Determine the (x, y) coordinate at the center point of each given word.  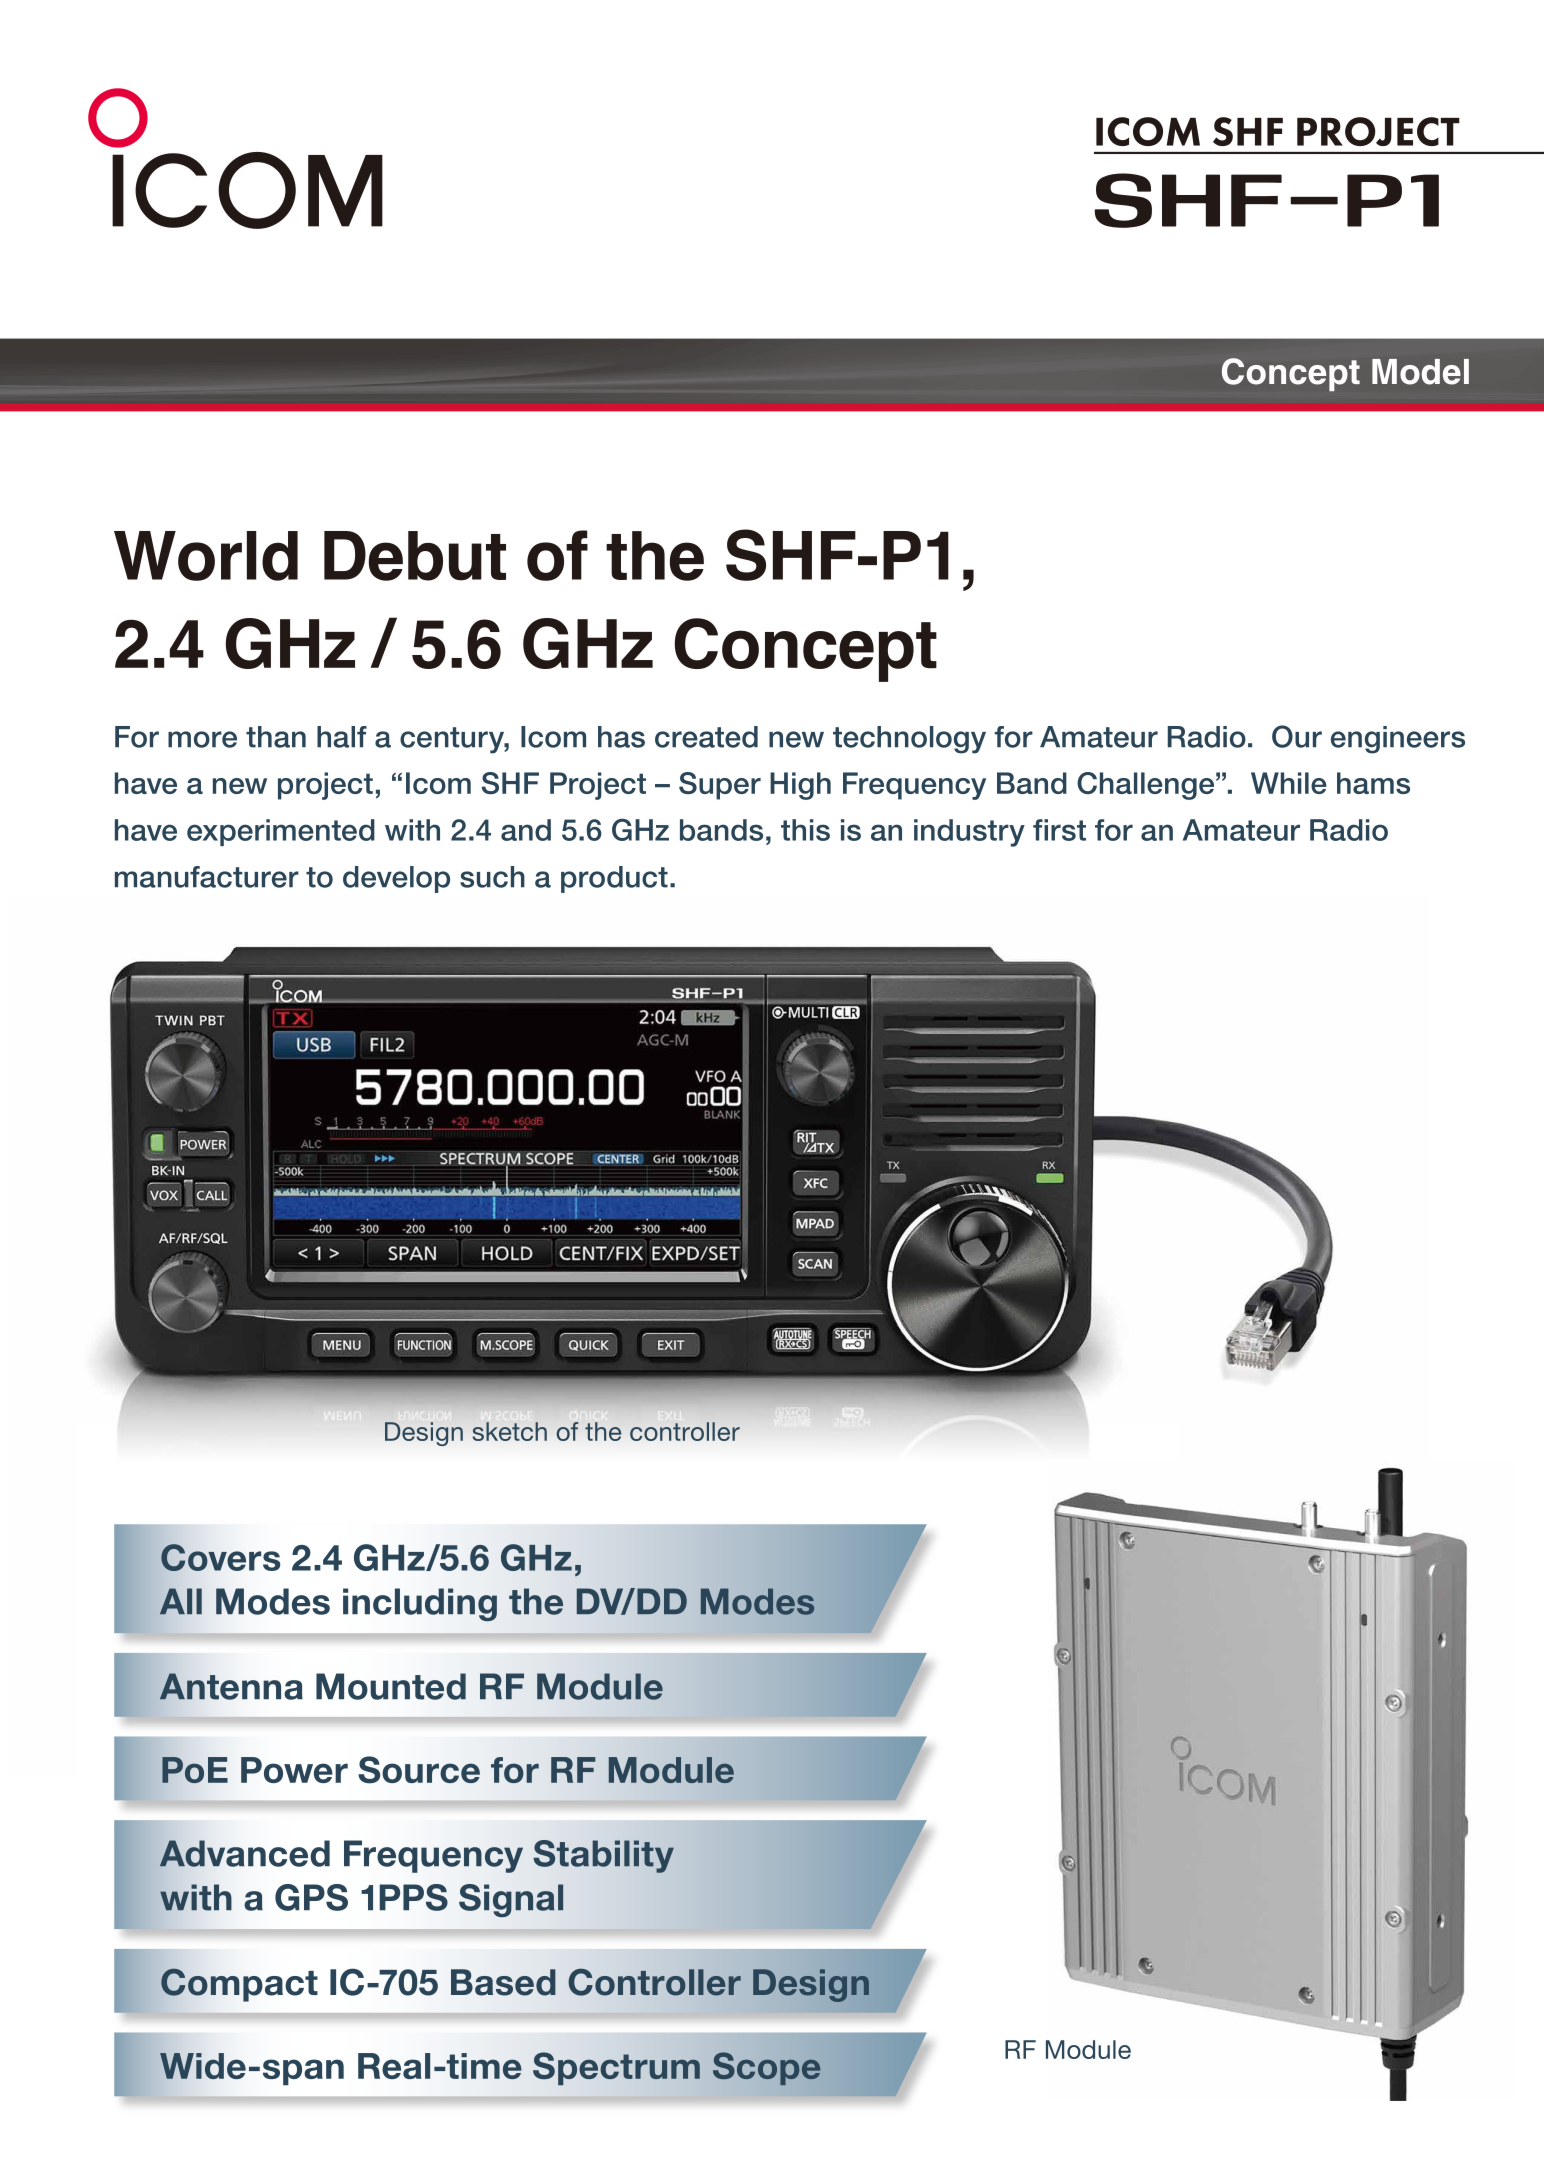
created (706, 737)
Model (1420, 372)
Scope (766, 2068)
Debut (415, 556)
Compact (239, 1985)
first (1059, 830)
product (614, 879)
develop (396, 879)
